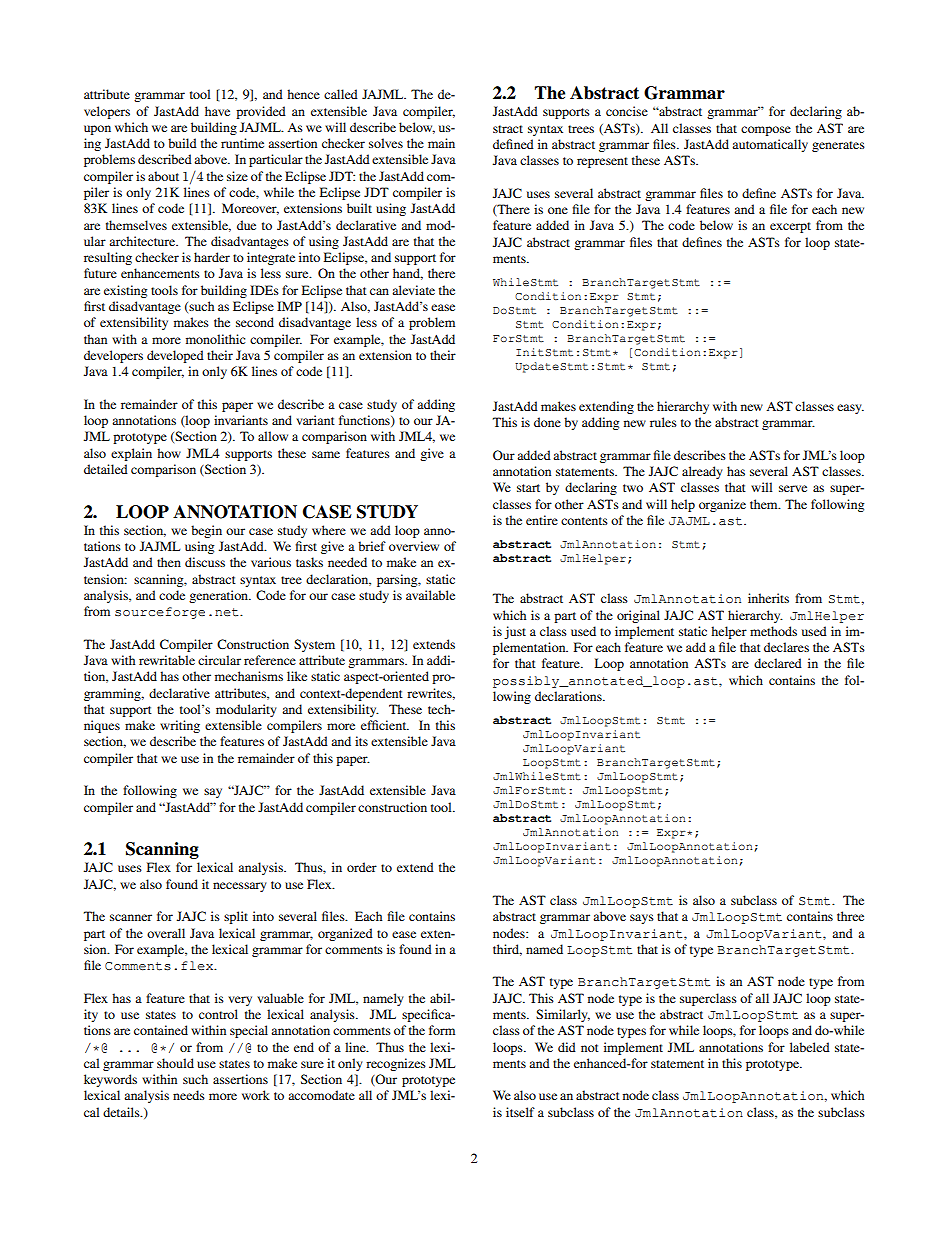  I want to click on have, so click(217, 111).
